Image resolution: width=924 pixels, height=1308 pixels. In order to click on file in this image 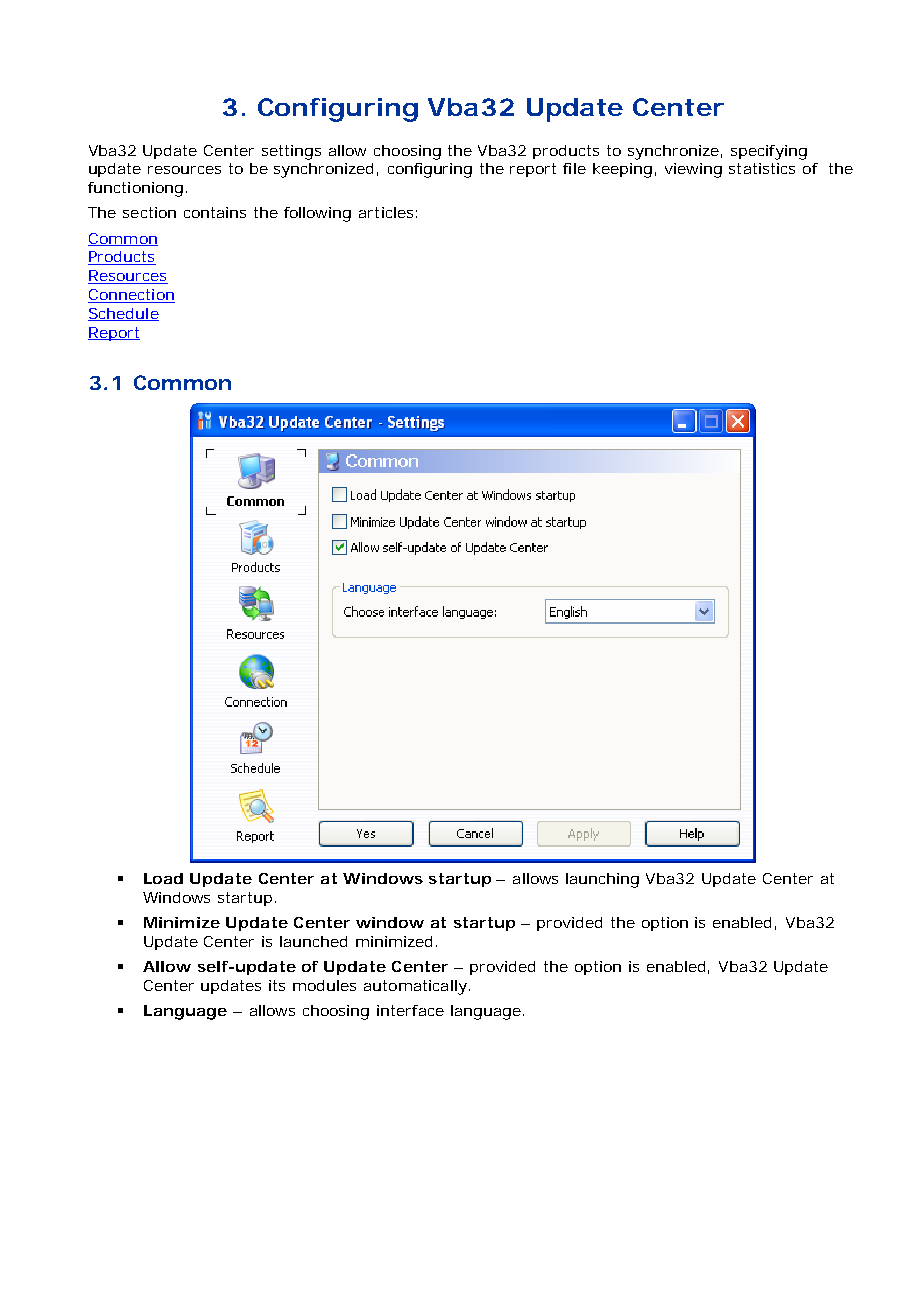, I will do `click(574, 168)`.
